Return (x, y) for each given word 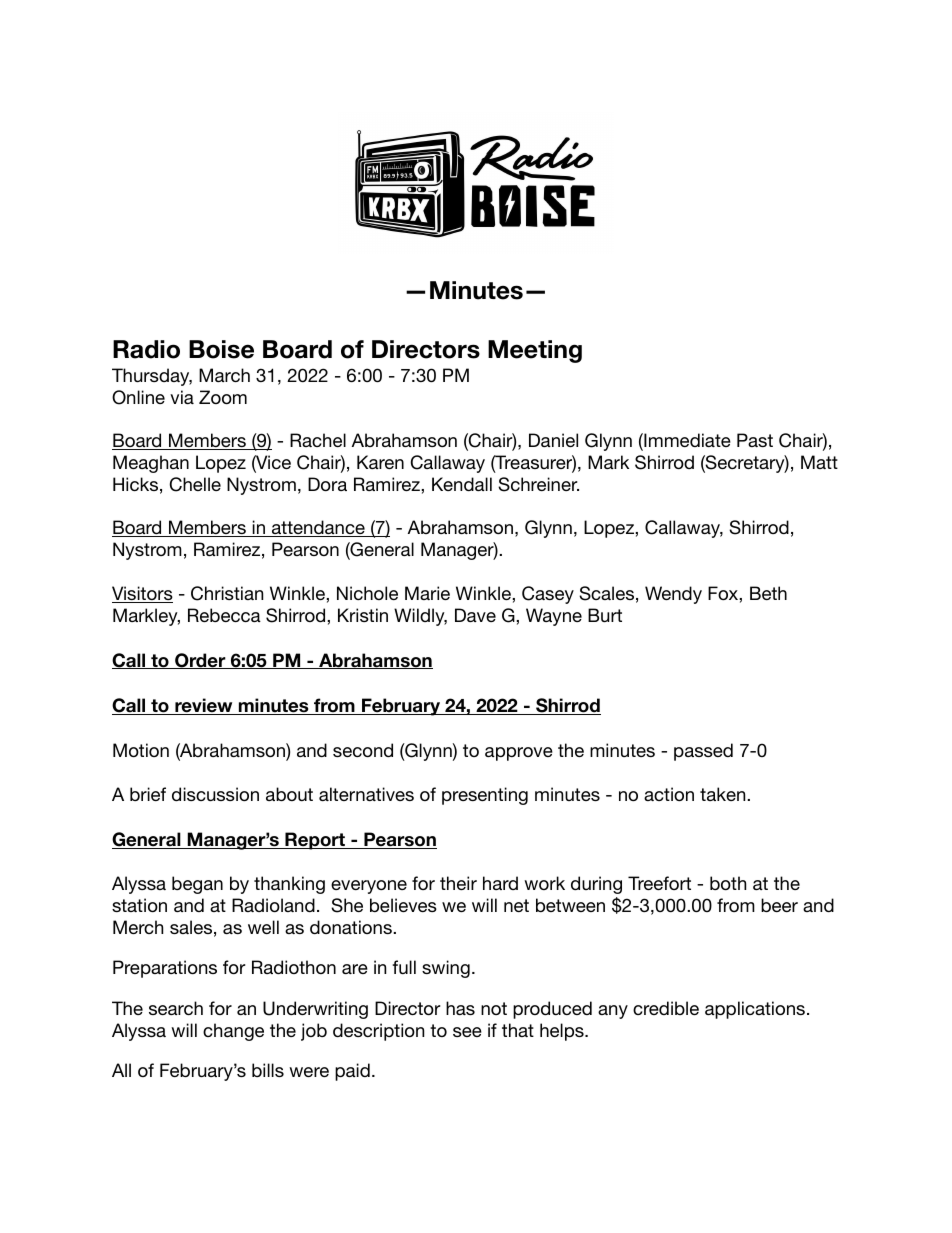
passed (703, 752)
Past (755, 440)
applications (755, 1010)
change (233, 1032)
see (467, 1032)
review (204, 706)
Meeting (535, 351)
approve (519, 754)
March (224, 375)
